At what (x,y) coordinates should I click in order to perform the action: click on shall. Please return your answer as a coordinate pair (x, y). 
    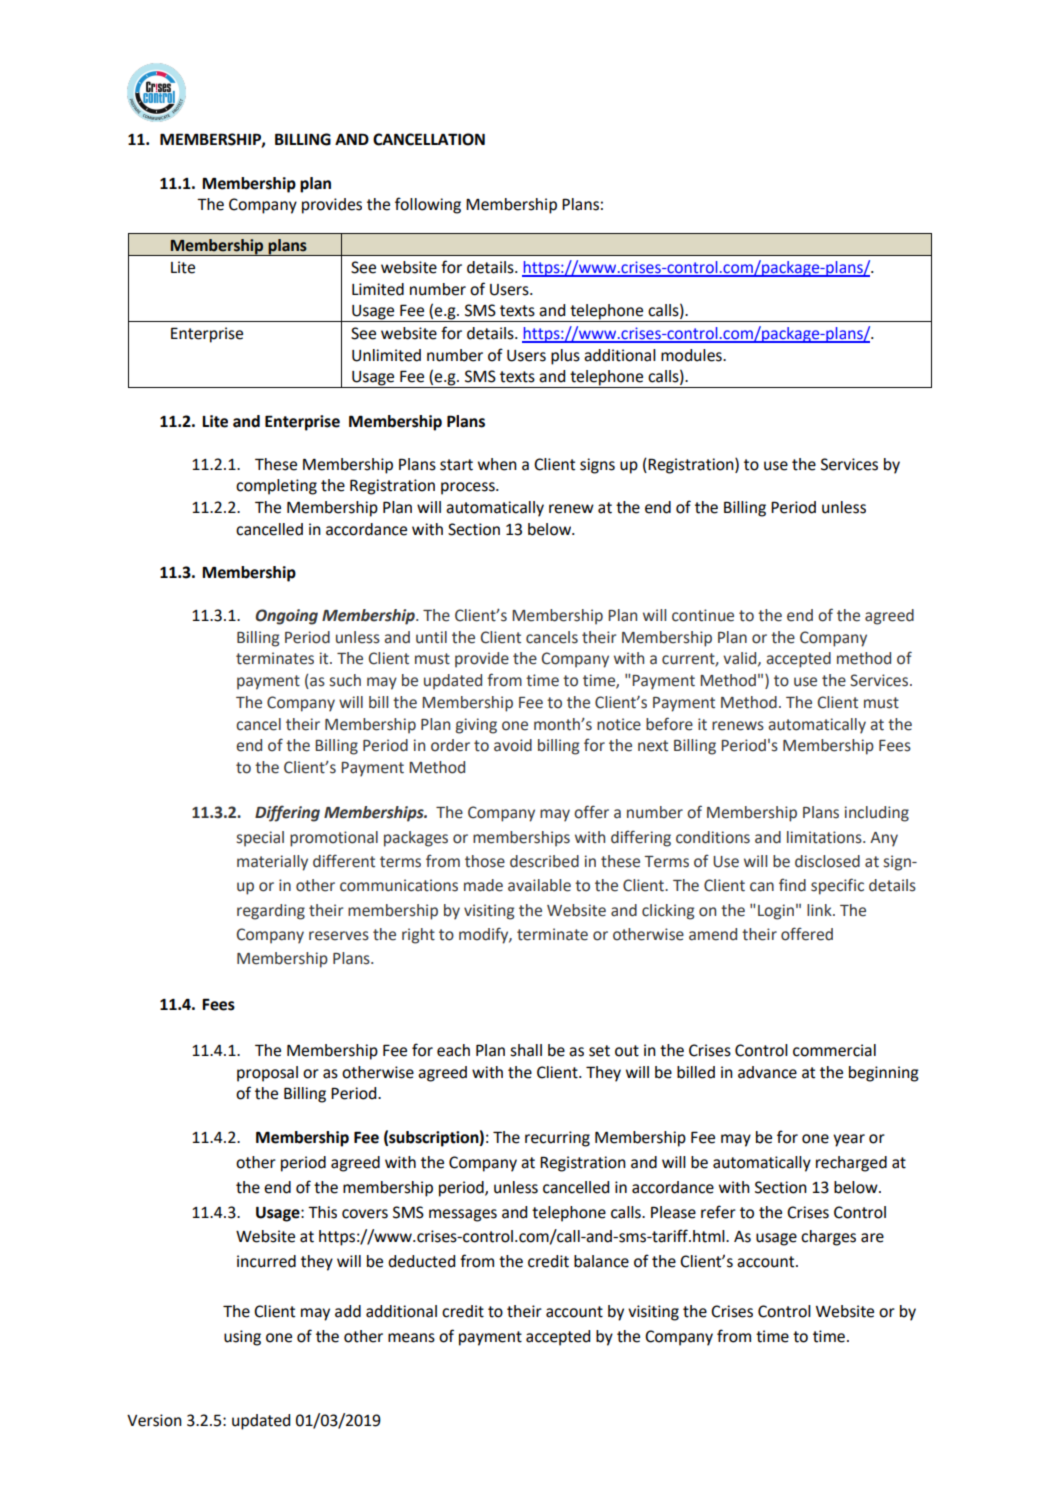
    Looking at the image, I should click on (526, 1050).
